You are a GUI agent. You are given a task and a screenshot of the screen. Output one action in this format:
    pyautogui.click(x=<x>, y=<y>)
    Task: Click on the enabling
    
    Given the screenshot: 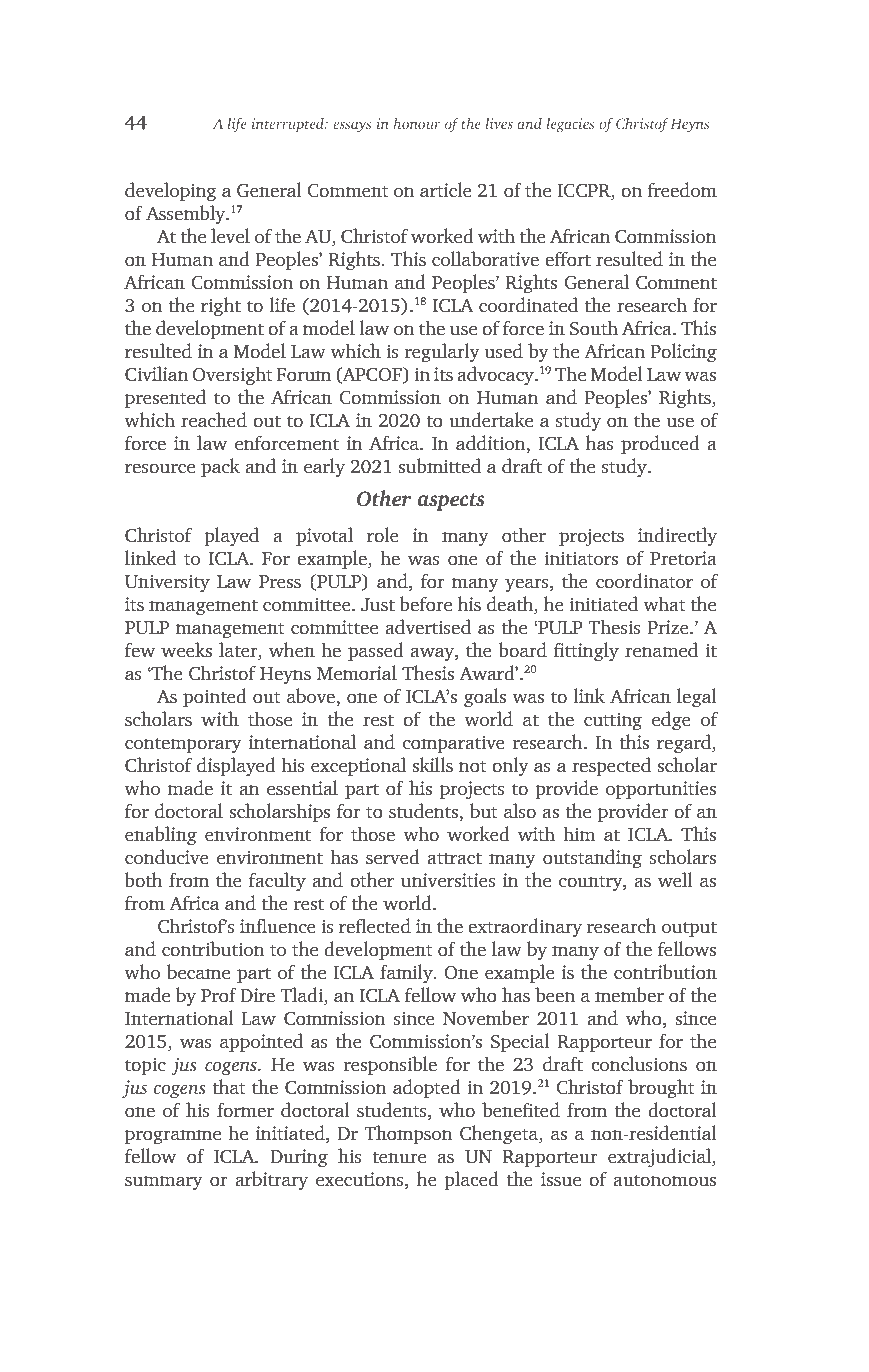 What is the action you would take?
    pyautogui.click(x=161, y=835)
